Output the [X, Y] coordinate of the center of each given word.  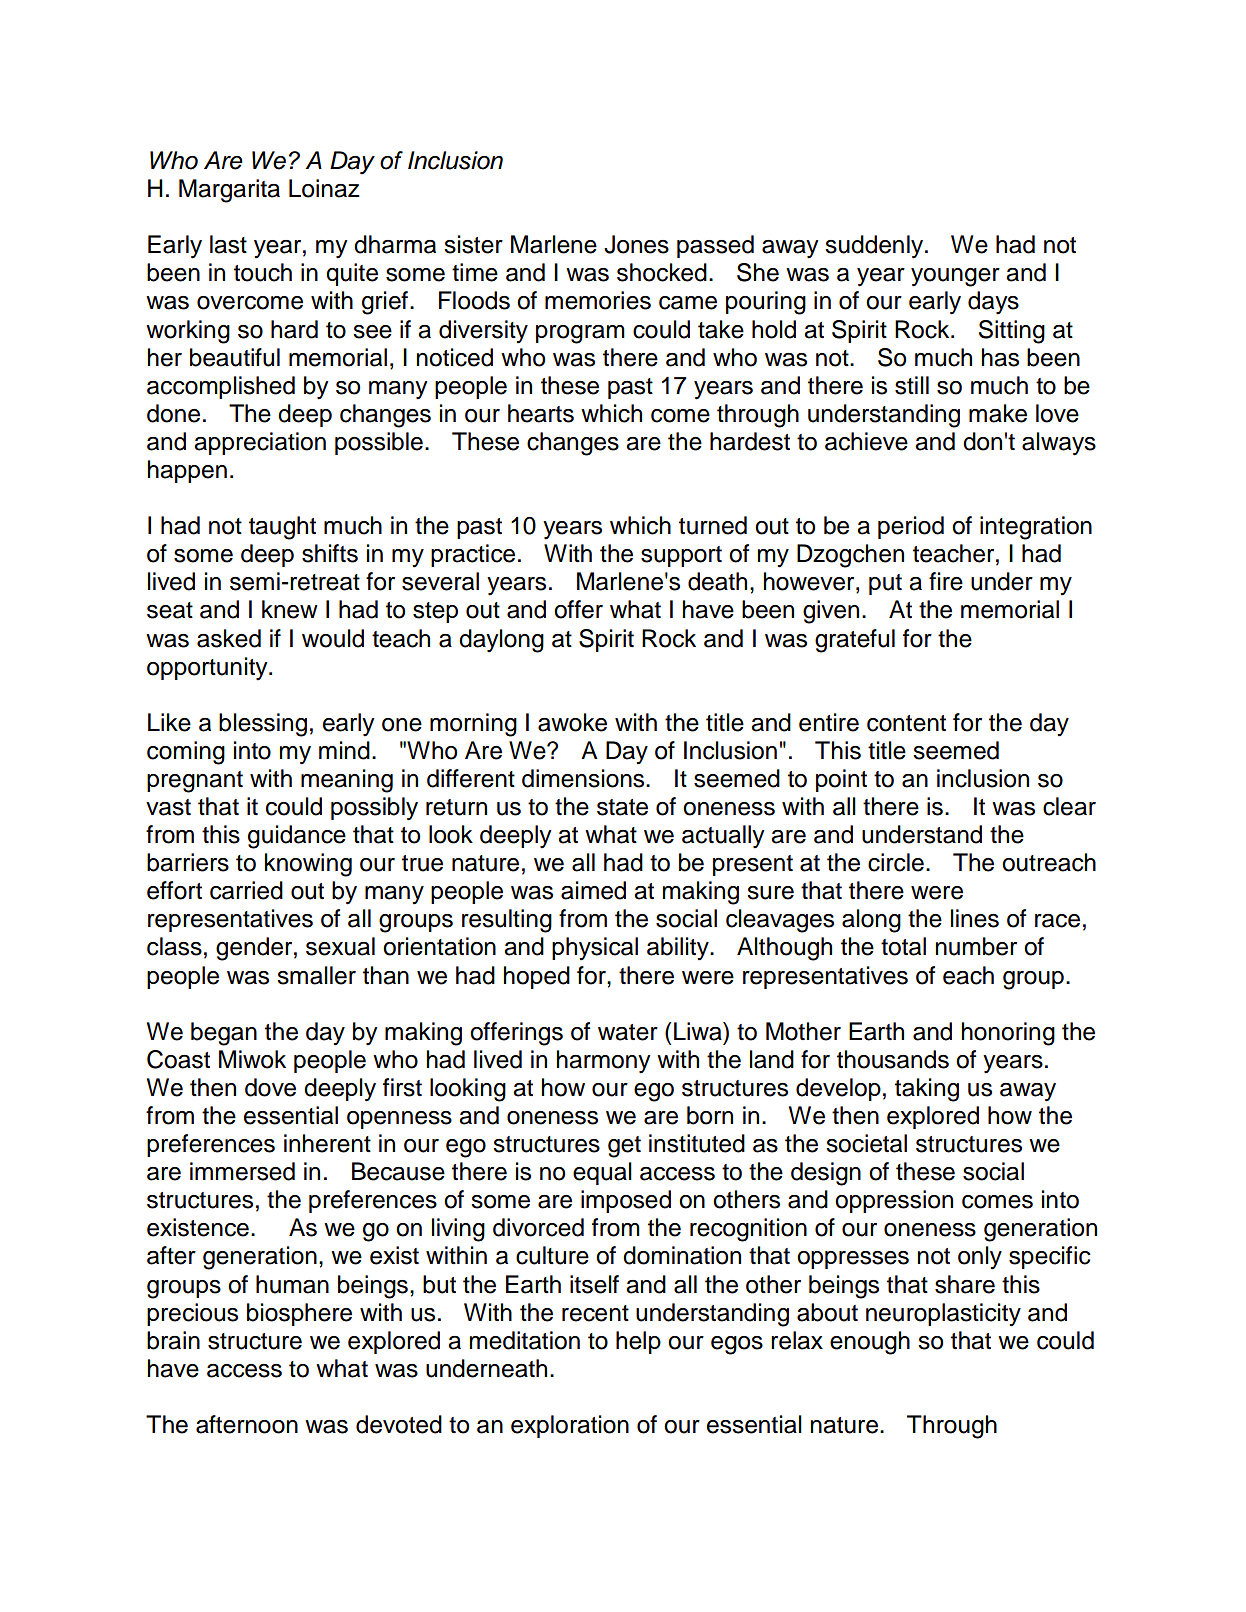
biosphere [299, 1314]
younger [955, 277]
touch [263, 272]
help [638, 1342]
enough [870, 1343]
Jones [636, 244]
